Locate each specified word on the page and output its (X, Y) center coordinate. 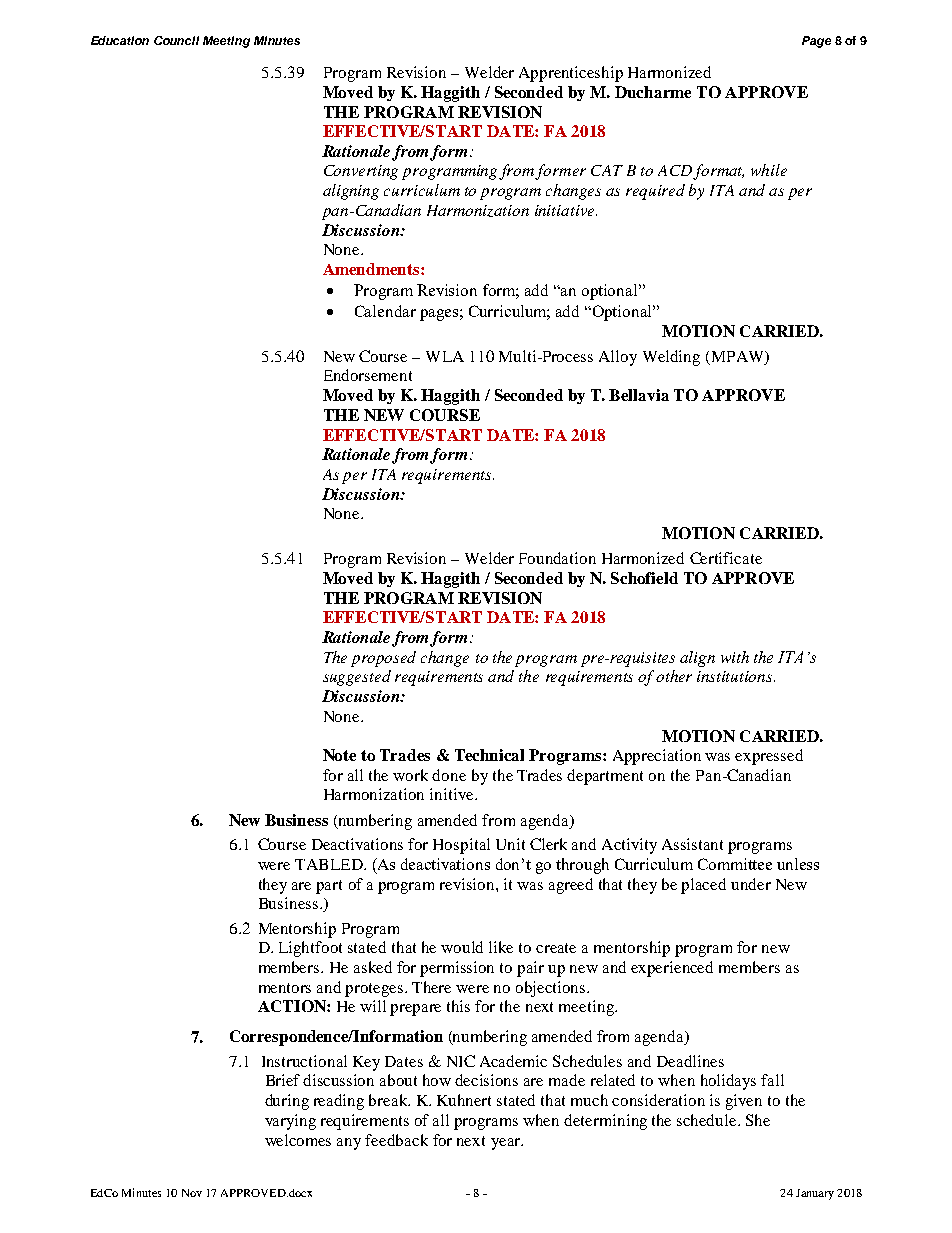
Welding (671, 358)
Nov (192, 1193)
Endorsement (368, 375)
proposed (383, 659)
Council (176, 40)
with (735, 657)
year (506, 1144)
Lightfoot (310, 949)
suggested (357, 678)
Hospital (461, 846)
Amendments (372, 269)
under (751, 884)
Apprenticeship (571, 74)
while (769, 170)
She (758, 1120)
